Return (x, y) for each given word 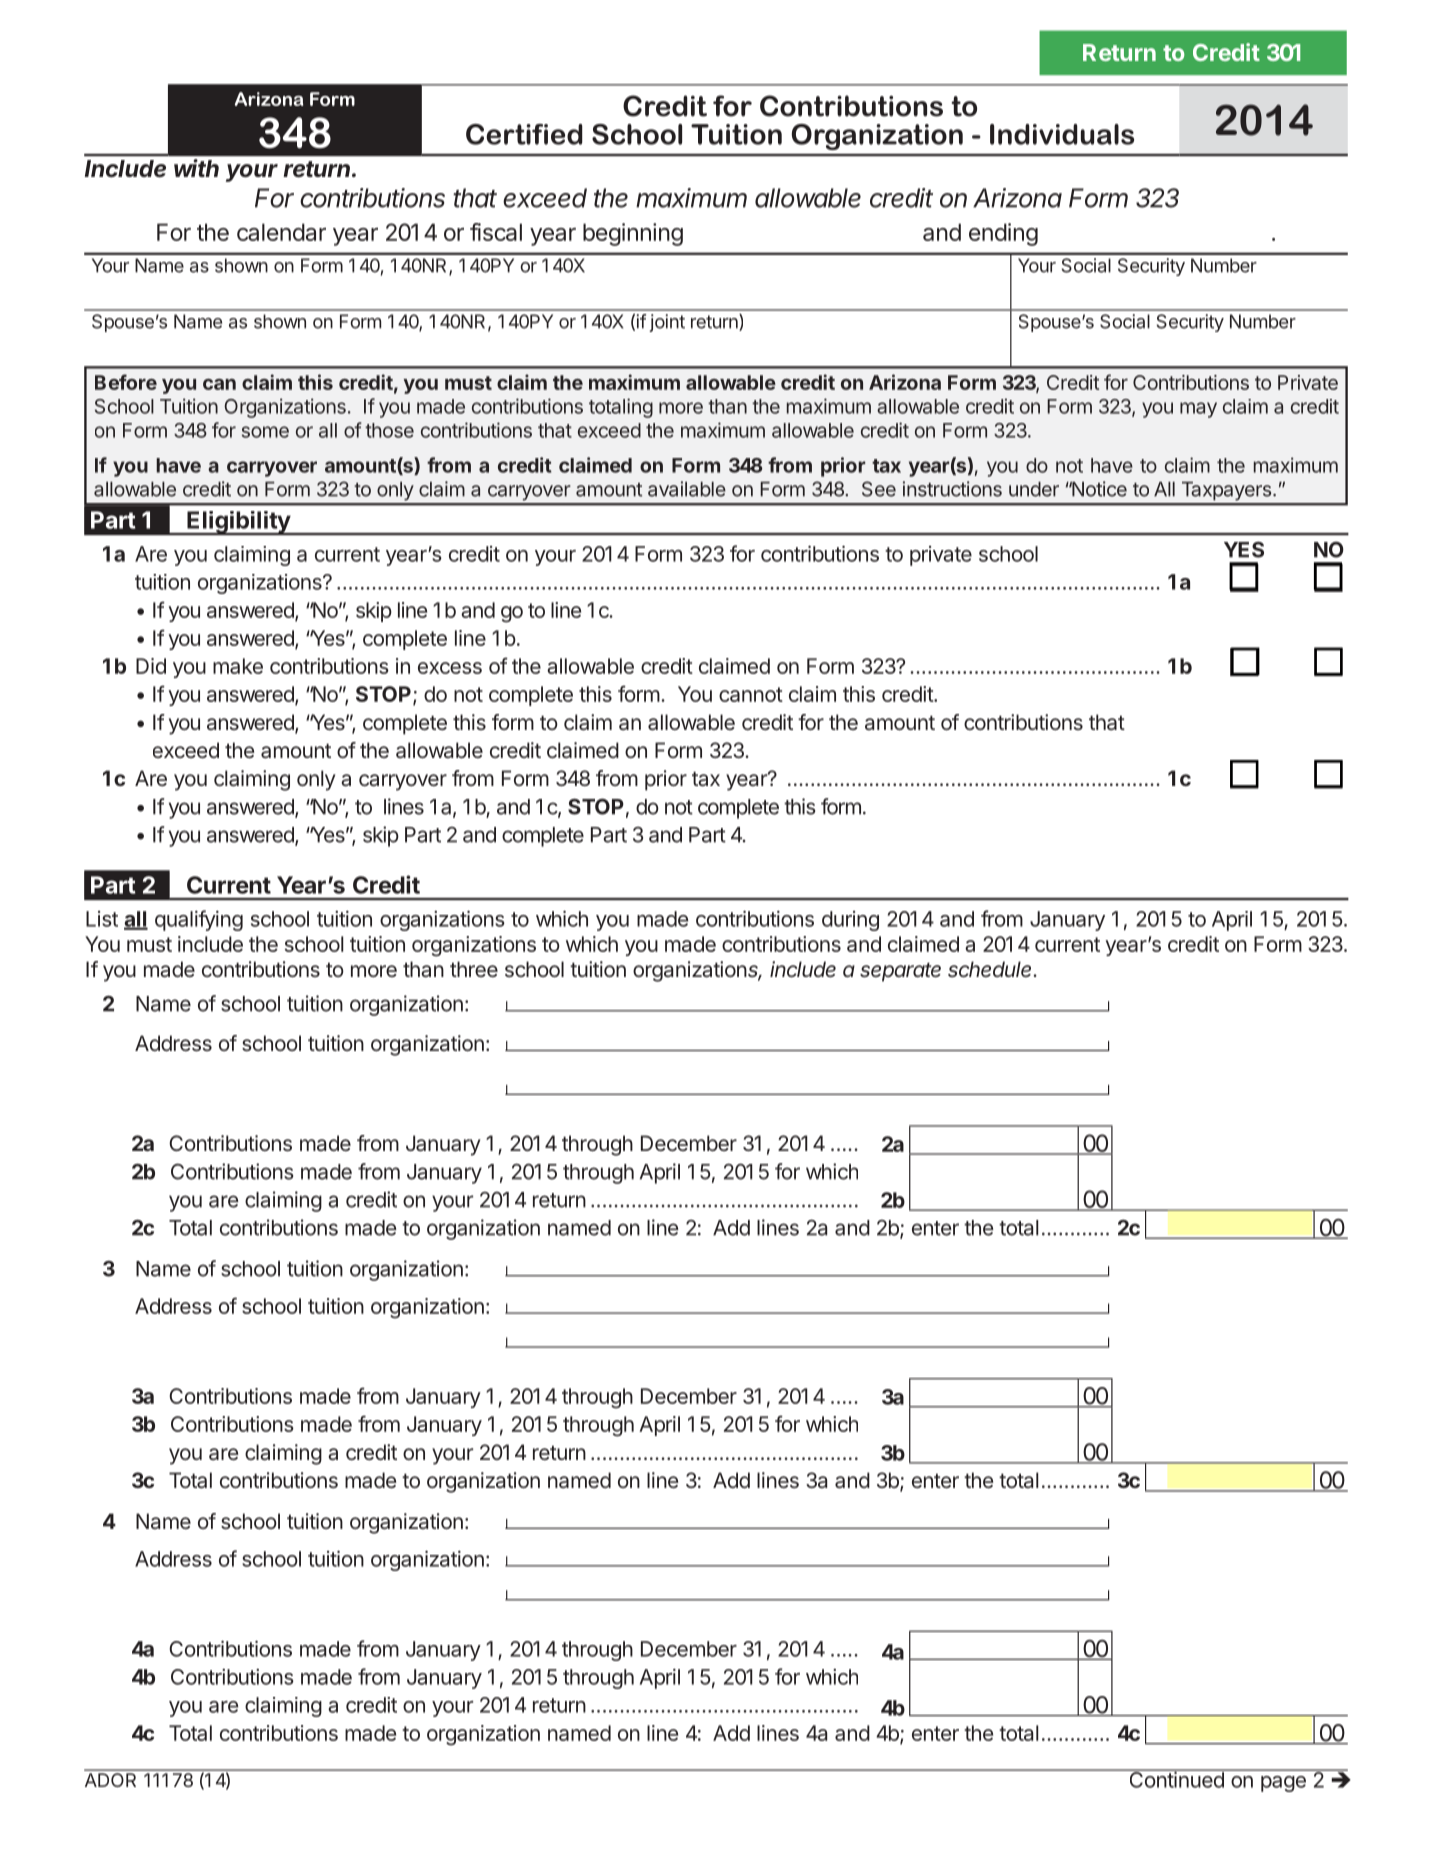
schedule (991, 969)
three (474, 969)
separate (900, 972)
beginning (633, 234)
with (196, 168)
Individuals (1062, 134)
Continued (1176, 1778)
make (238, 666)
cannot (751, 694)
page (1283, 1784)
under (1034, 489)
